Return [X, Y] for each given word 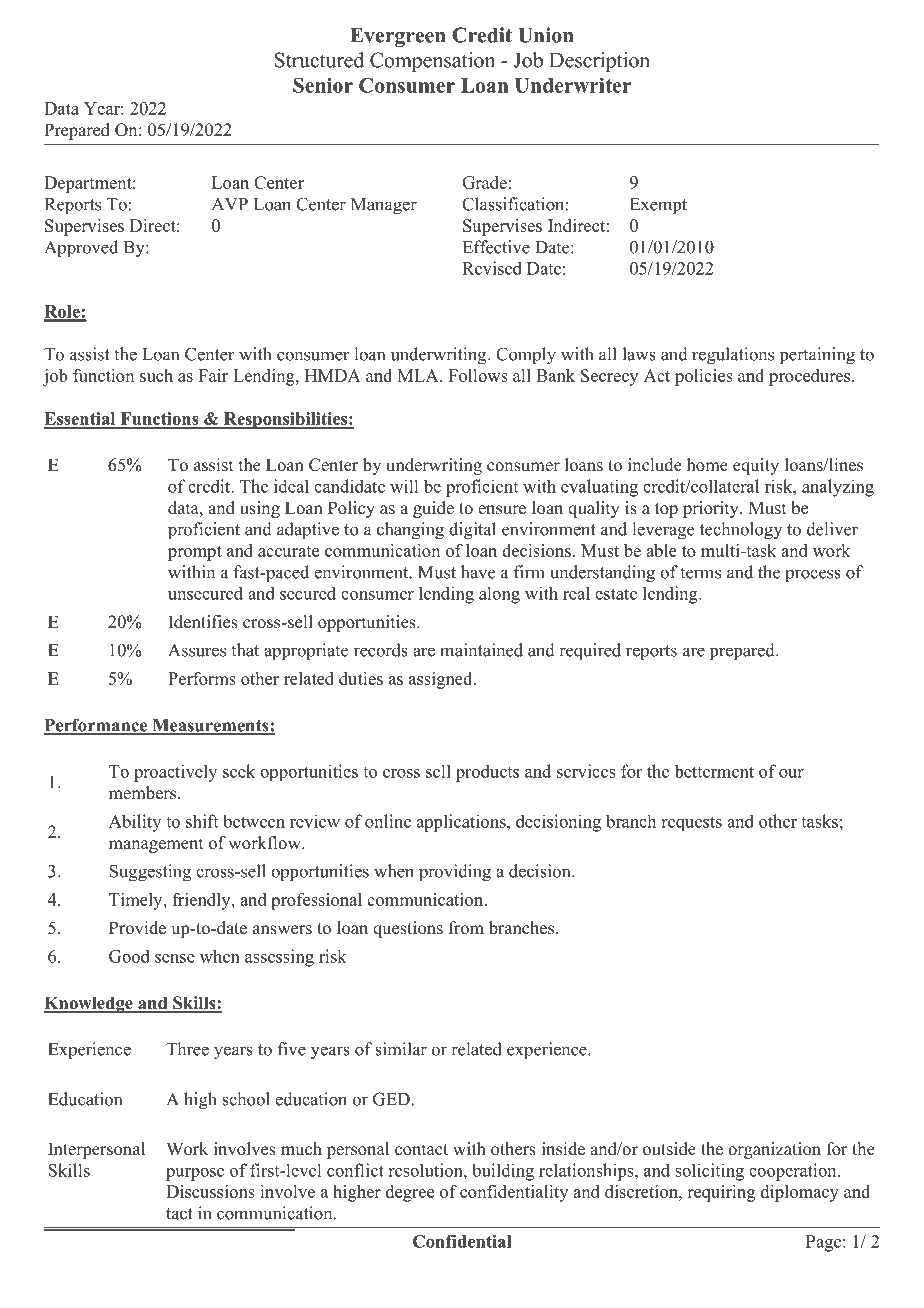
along [499, 595]
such [156, 375]
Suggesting [150, 873]
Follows [478, 375]
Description [599, 62]
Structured [319, 60]
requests [691, 823]
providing [455, 873]
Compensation [432, 62]
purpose [195, 1174]
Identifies [203, 622]
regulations [733, 356]
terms [700, 573]
